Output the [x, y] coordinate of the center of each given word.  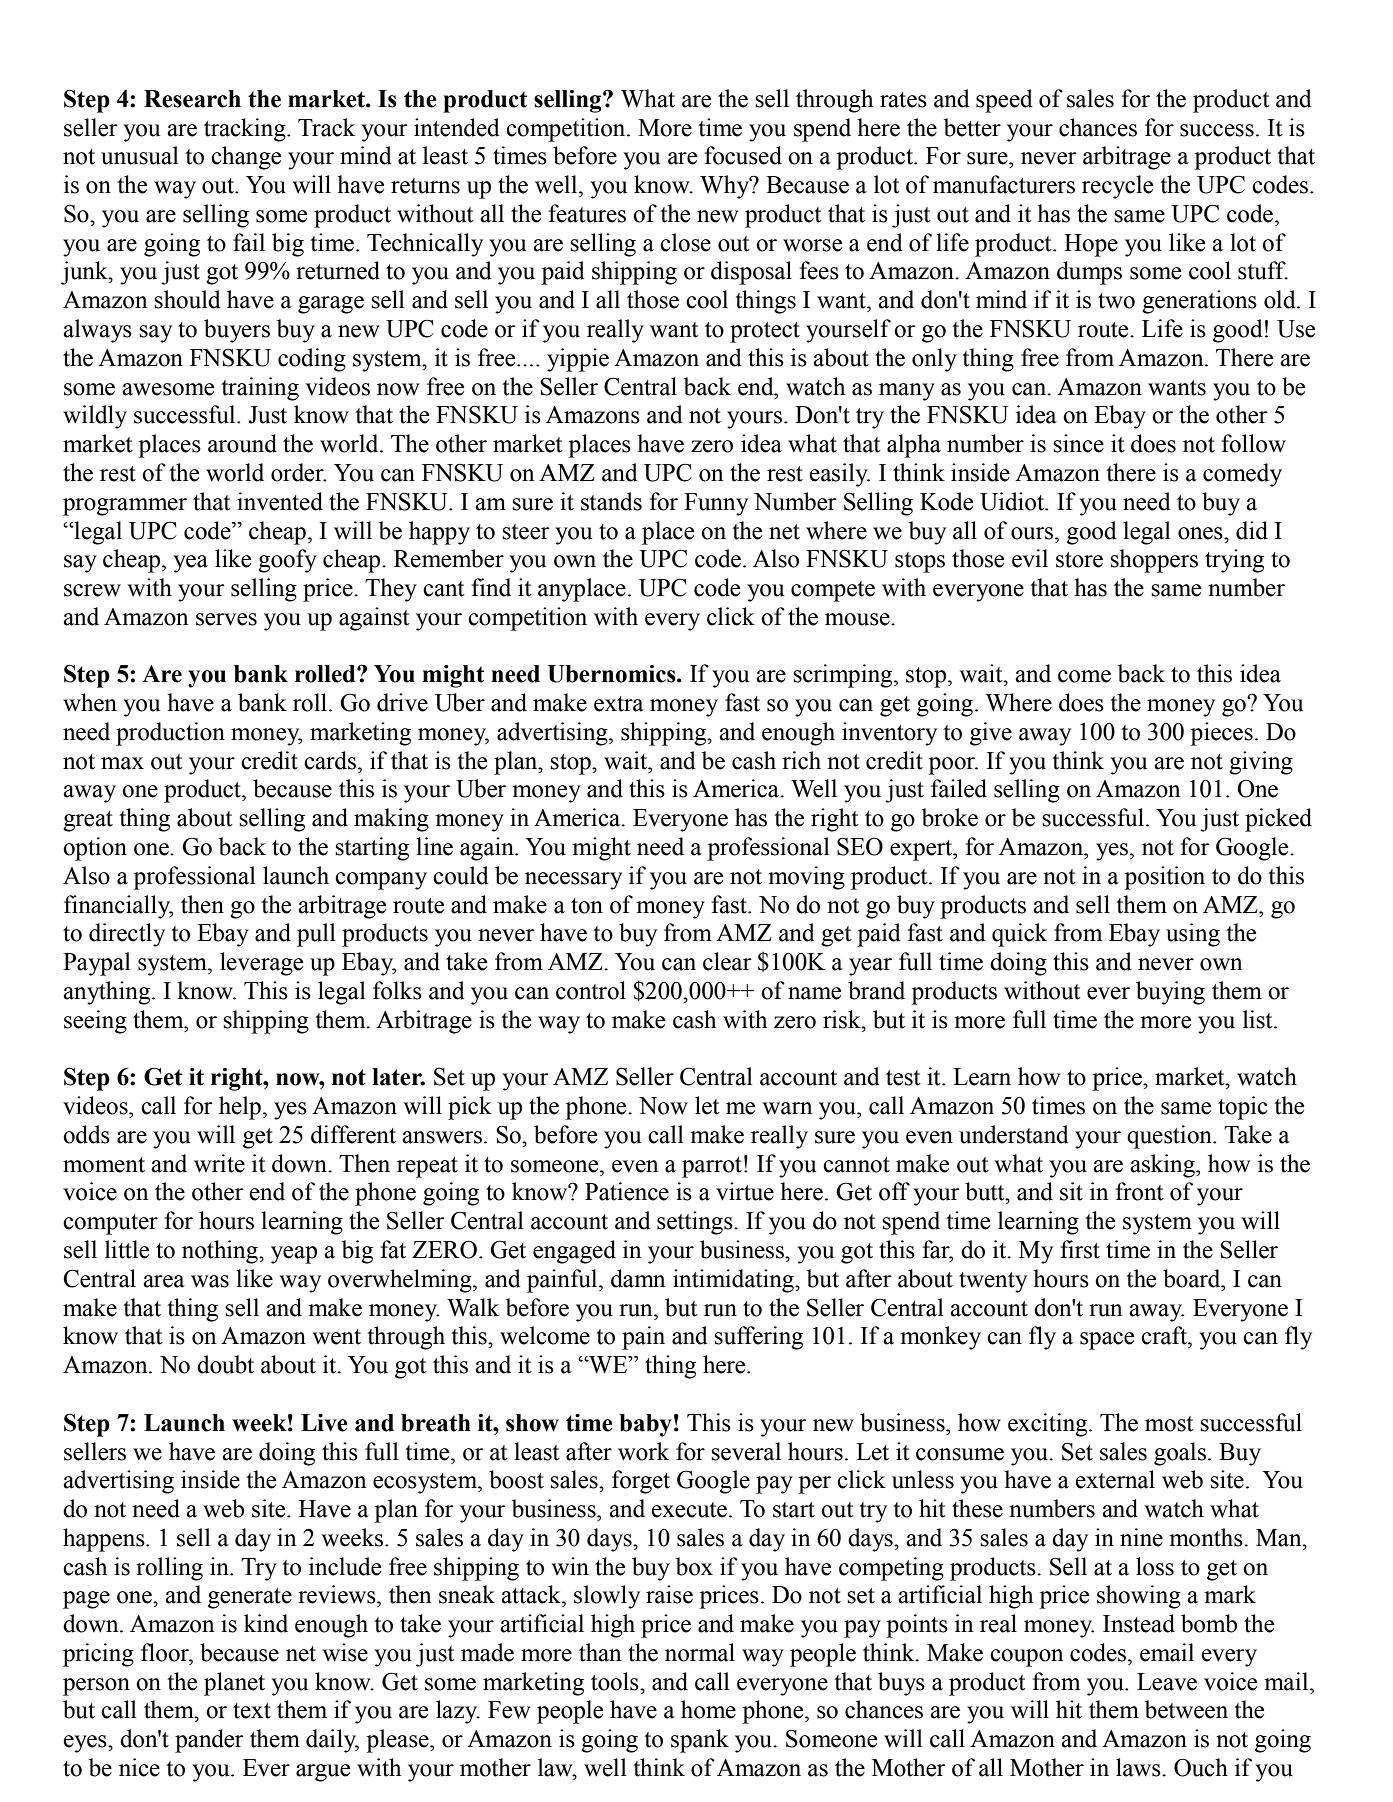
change [246, 158]
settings [696, 1223]
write [219, 1163]
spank [700, 1741]
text [252, 1711]
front [1140, 1191]
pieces [1221, 734]
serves [226, 619]
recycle [1117, 187]
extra [619, 704]
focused [743, 155]
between [1186, 1709]
